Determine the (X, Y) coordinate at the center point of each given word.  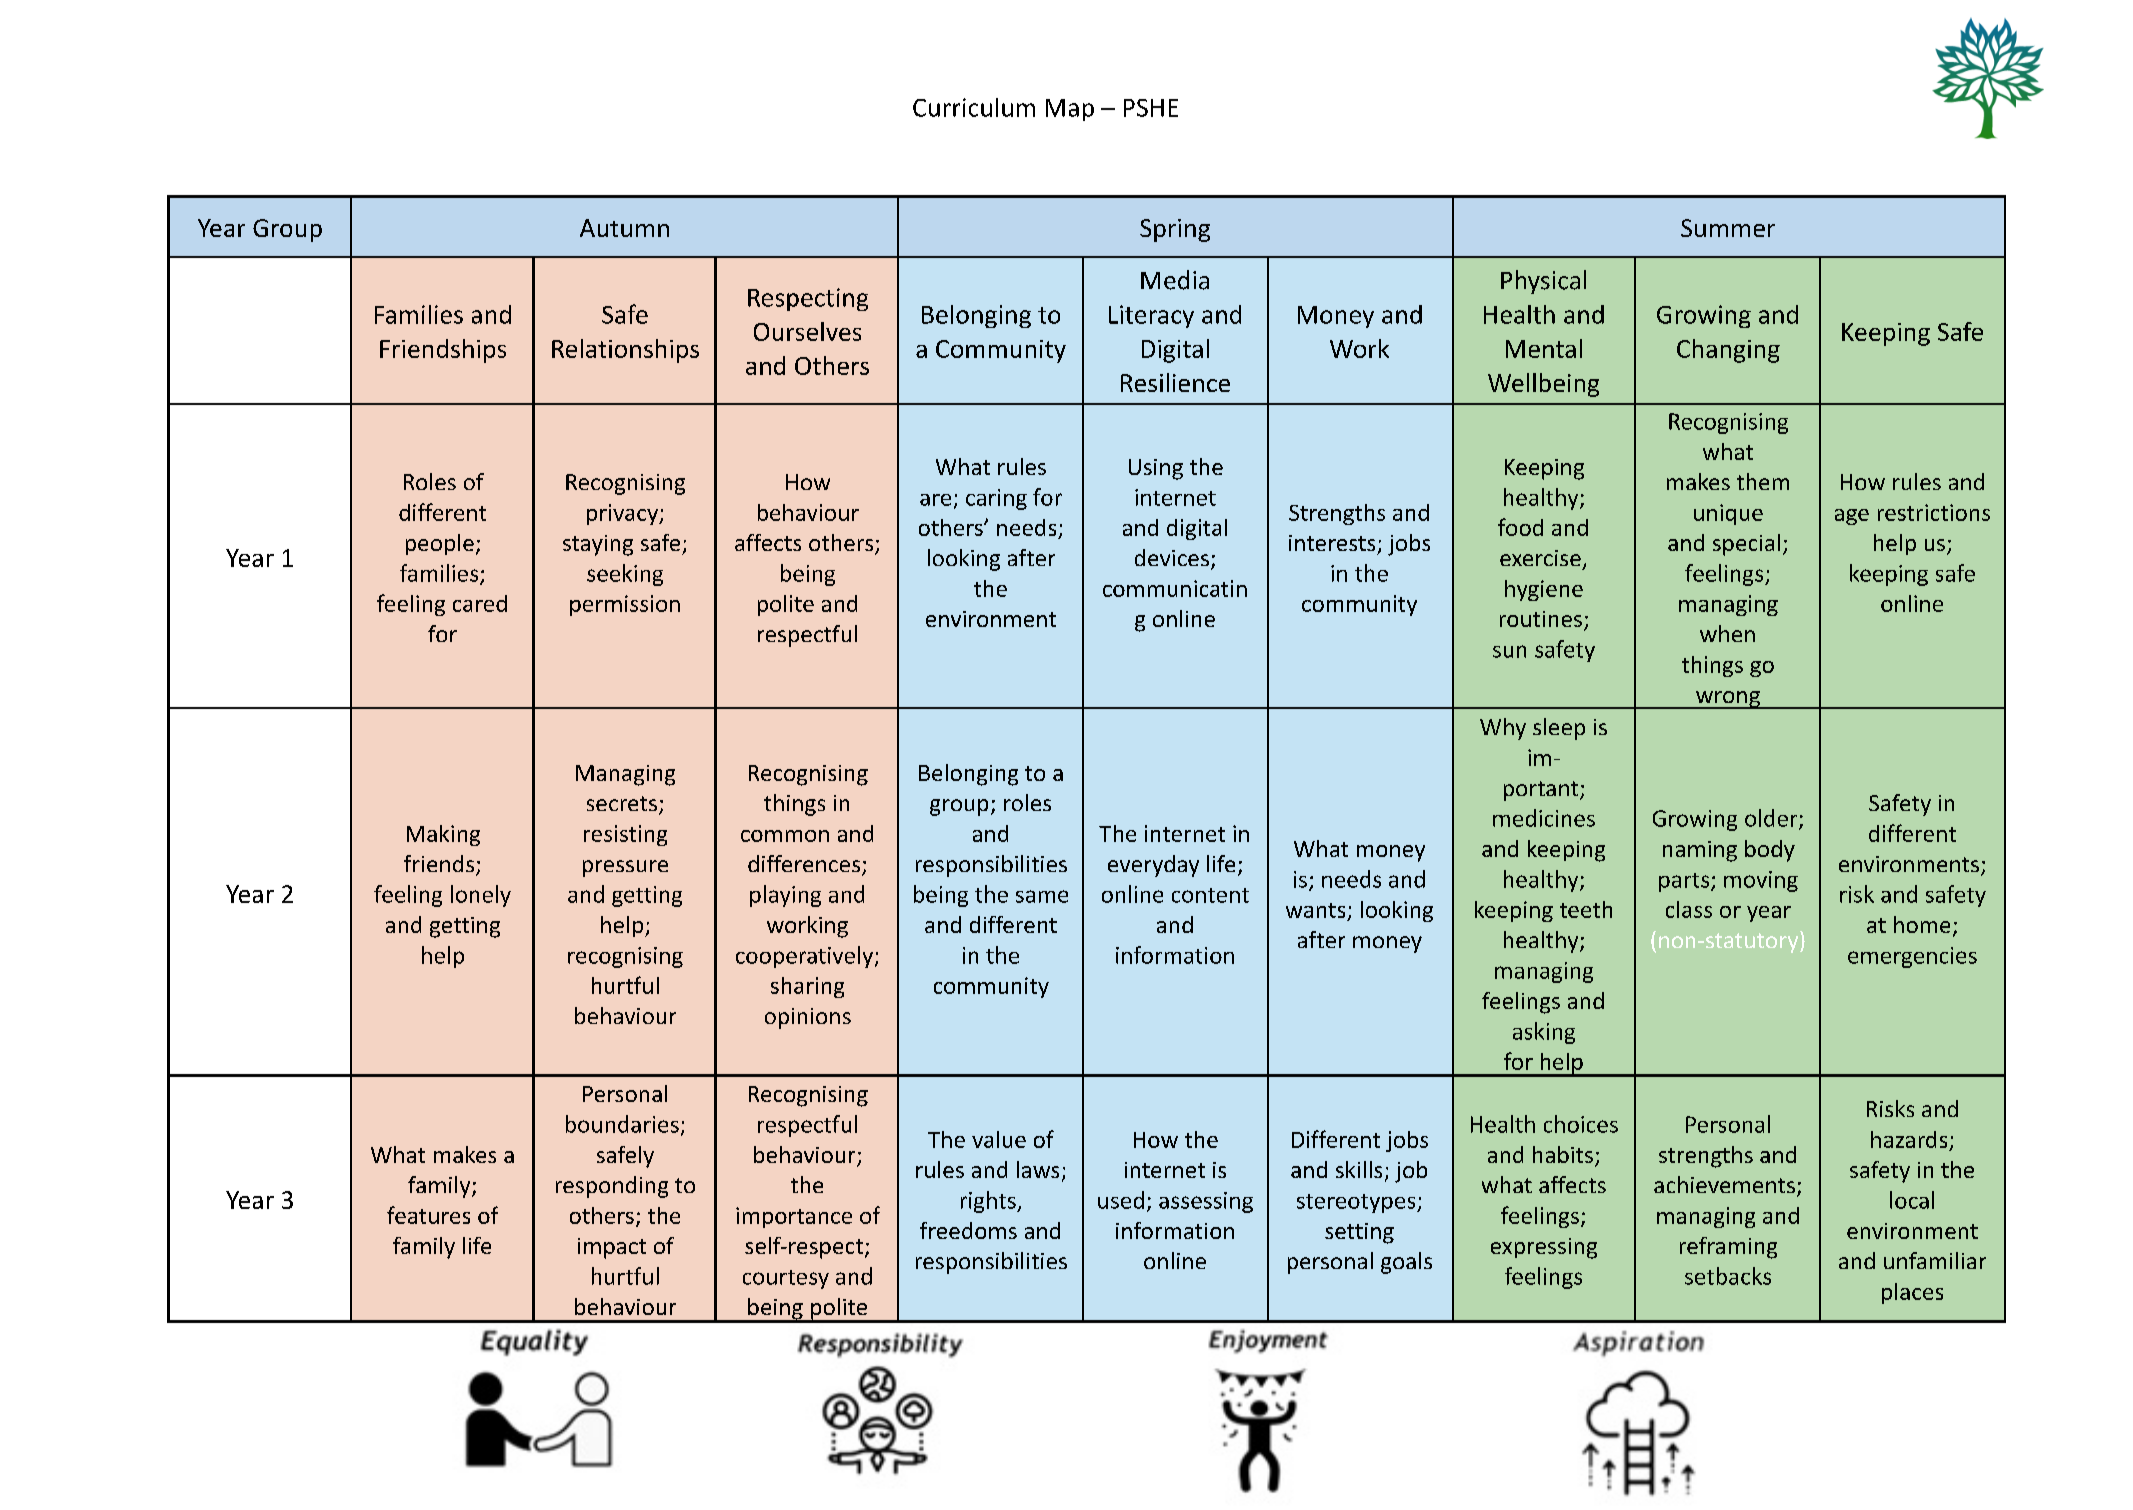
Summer (1728, 228)
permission (625, 605)
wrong (1728, 700)
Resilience (1175, 382)
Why (1503, 729)
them (1763, 481)
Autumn (624, 228)
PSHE (1151, 108)
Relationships (625, 351)
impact (612, 1248)
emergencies (1912, 957)
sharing (807, 987)
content (1210, 895)
